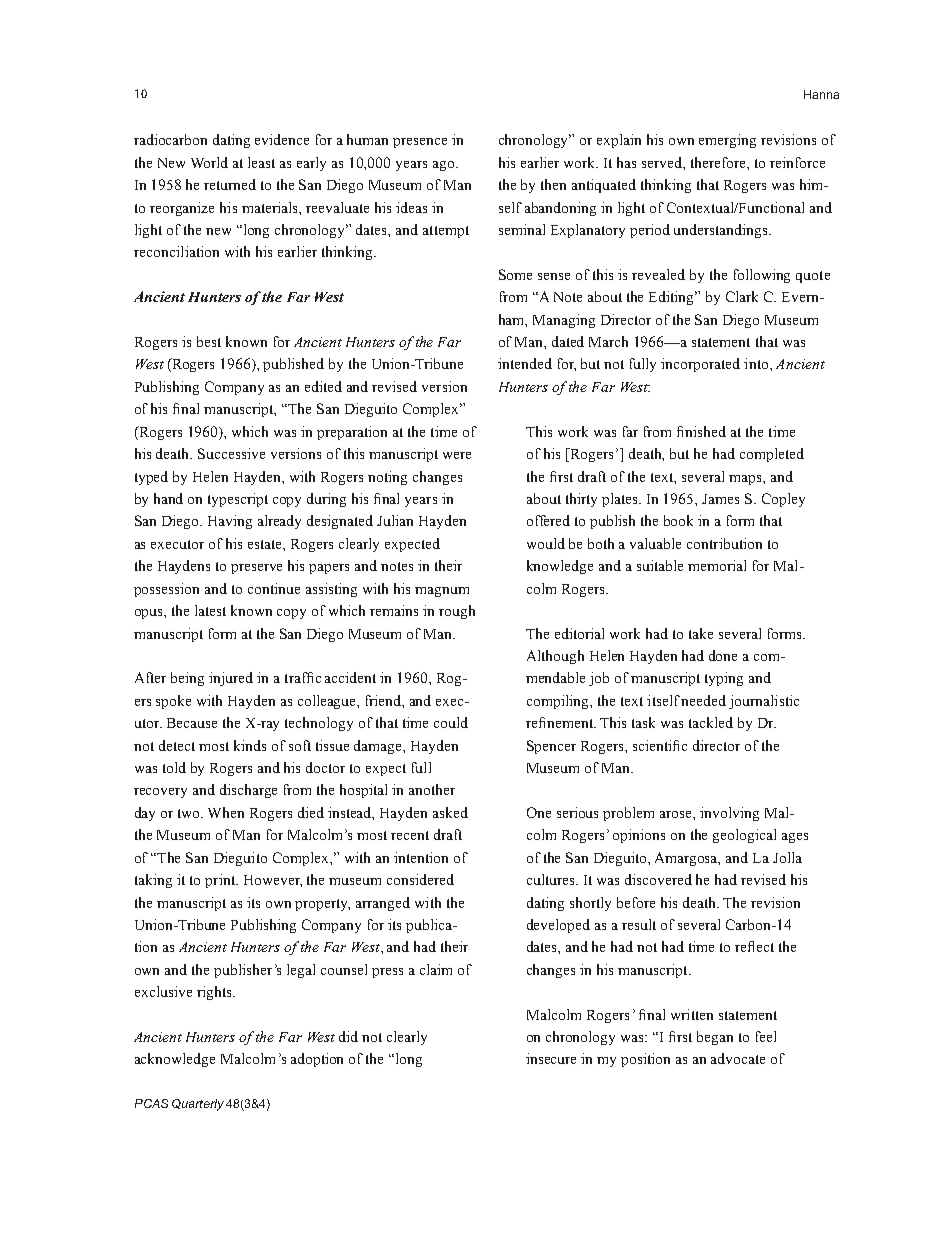 Image resolution: width=952 pixels, height=1233 pixels. Describe the element at coordinates (445, 166) in the screenshot. I see `ago` at that location.
